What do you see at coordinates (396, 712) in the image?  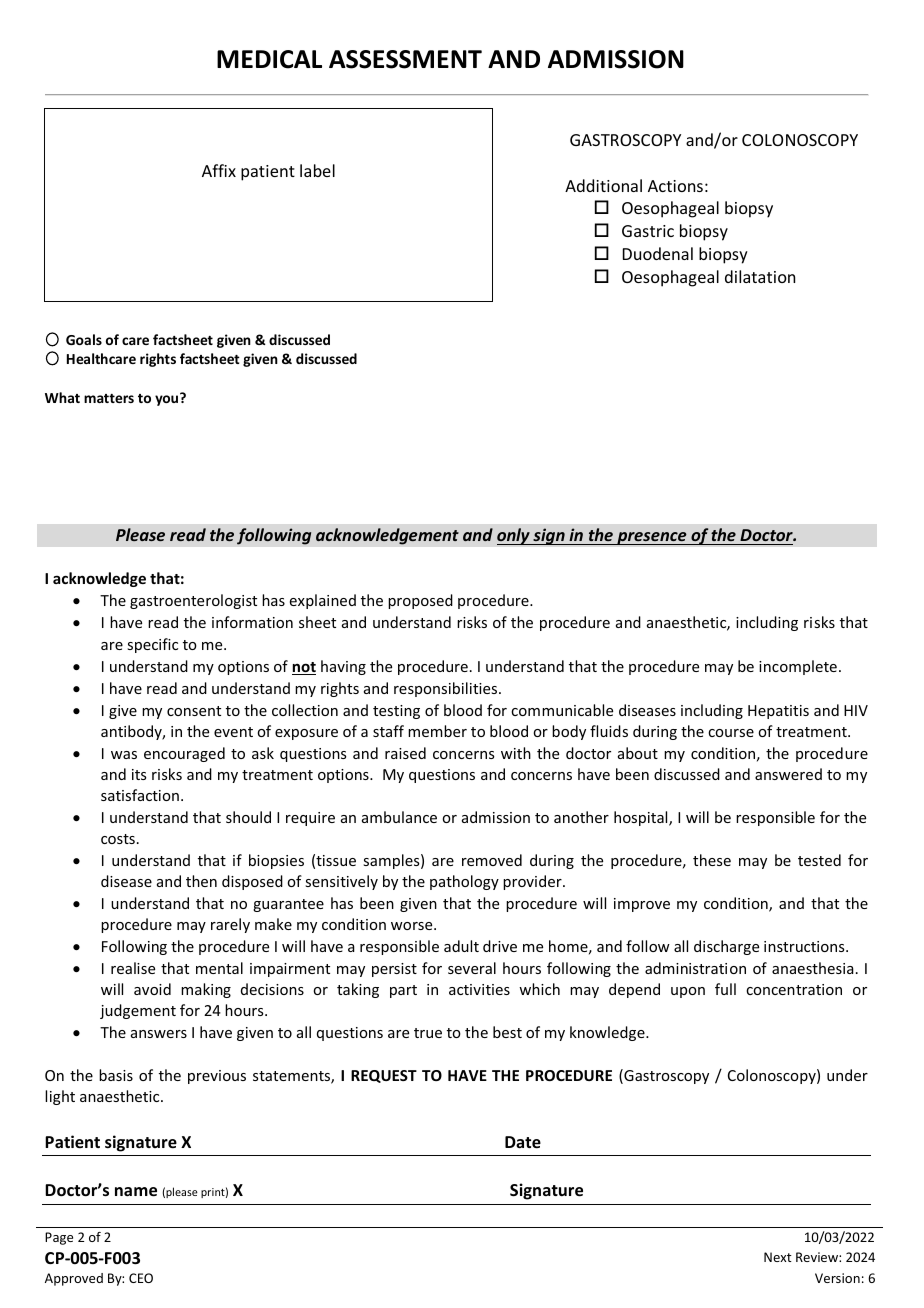 I see `testing` at bounding box center [396, 712].
